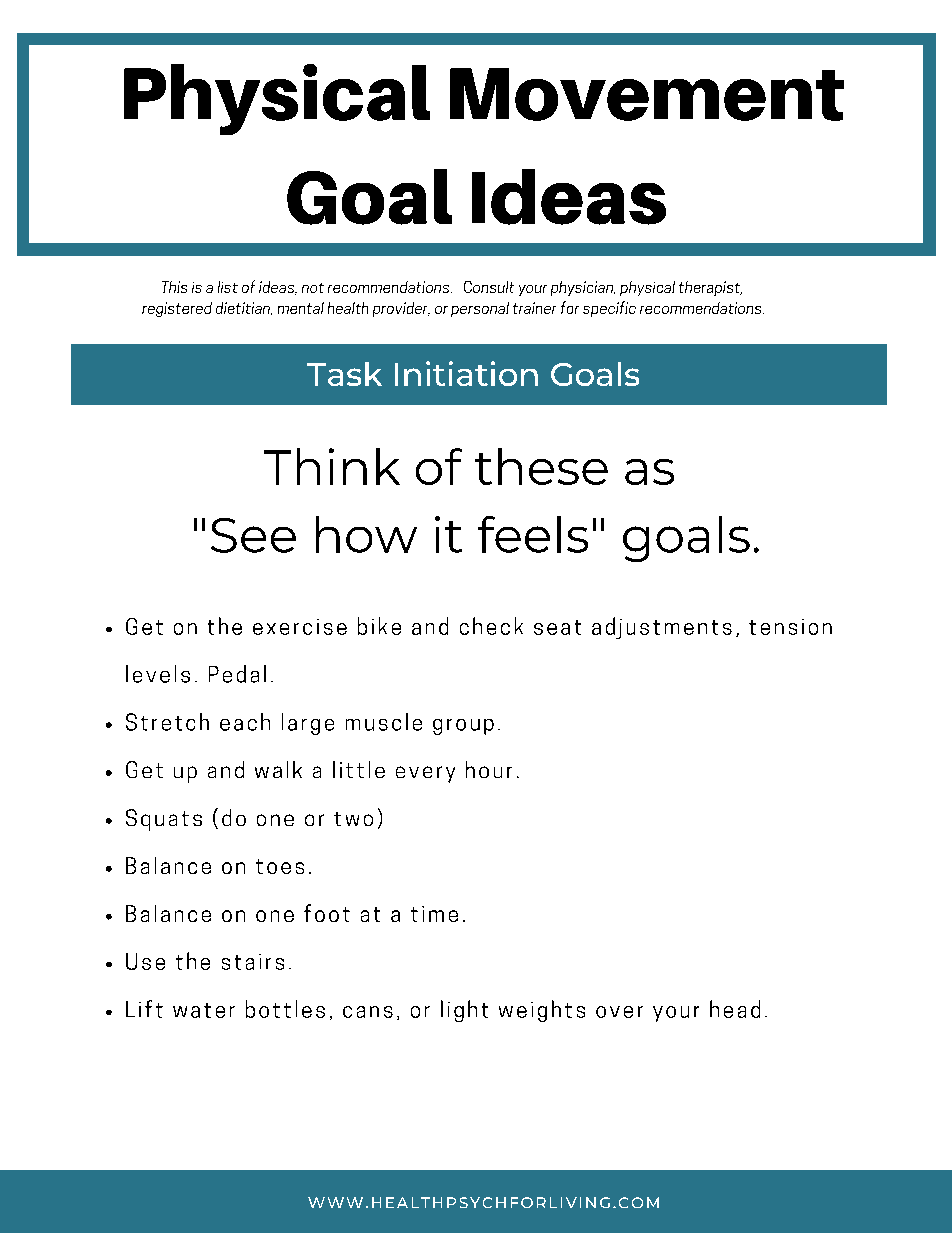 The image size is (952, 1233). Describe the element at coordinates (647, 94) in the image. I see `Movement` at that location.
